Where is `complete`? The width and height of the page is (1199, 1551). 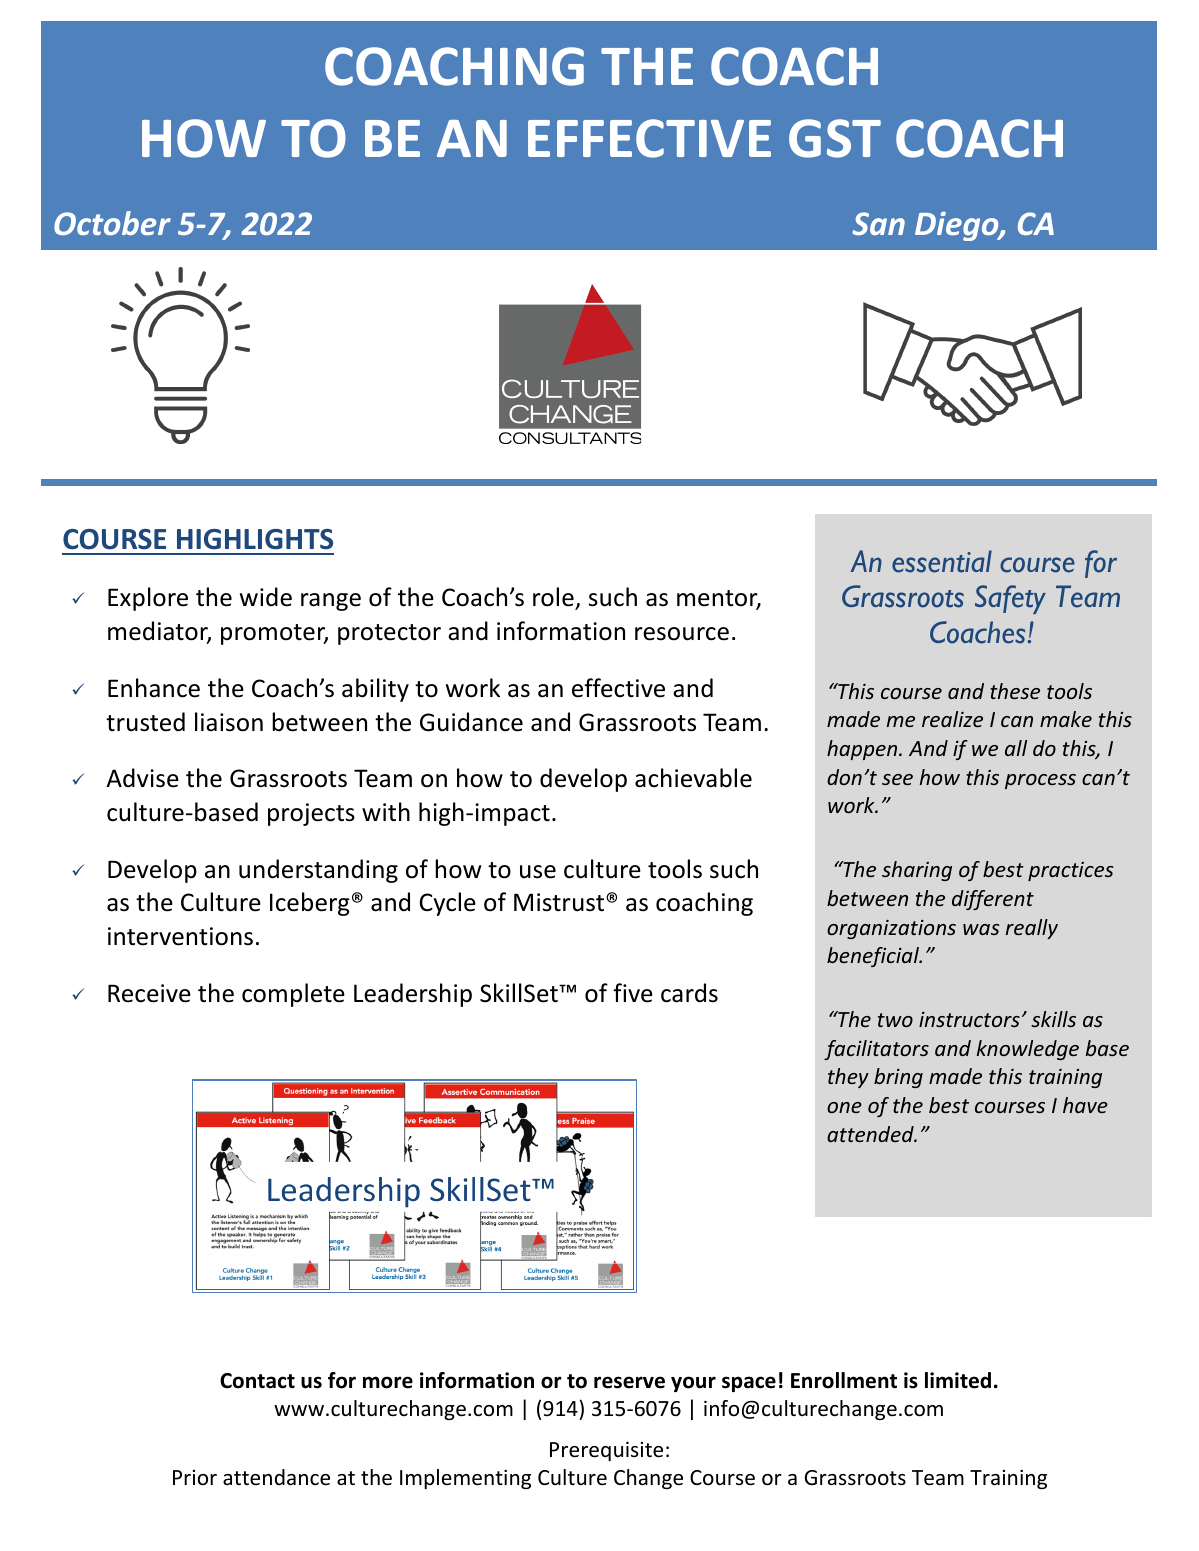
complete is located at coordinates (293, 995).
